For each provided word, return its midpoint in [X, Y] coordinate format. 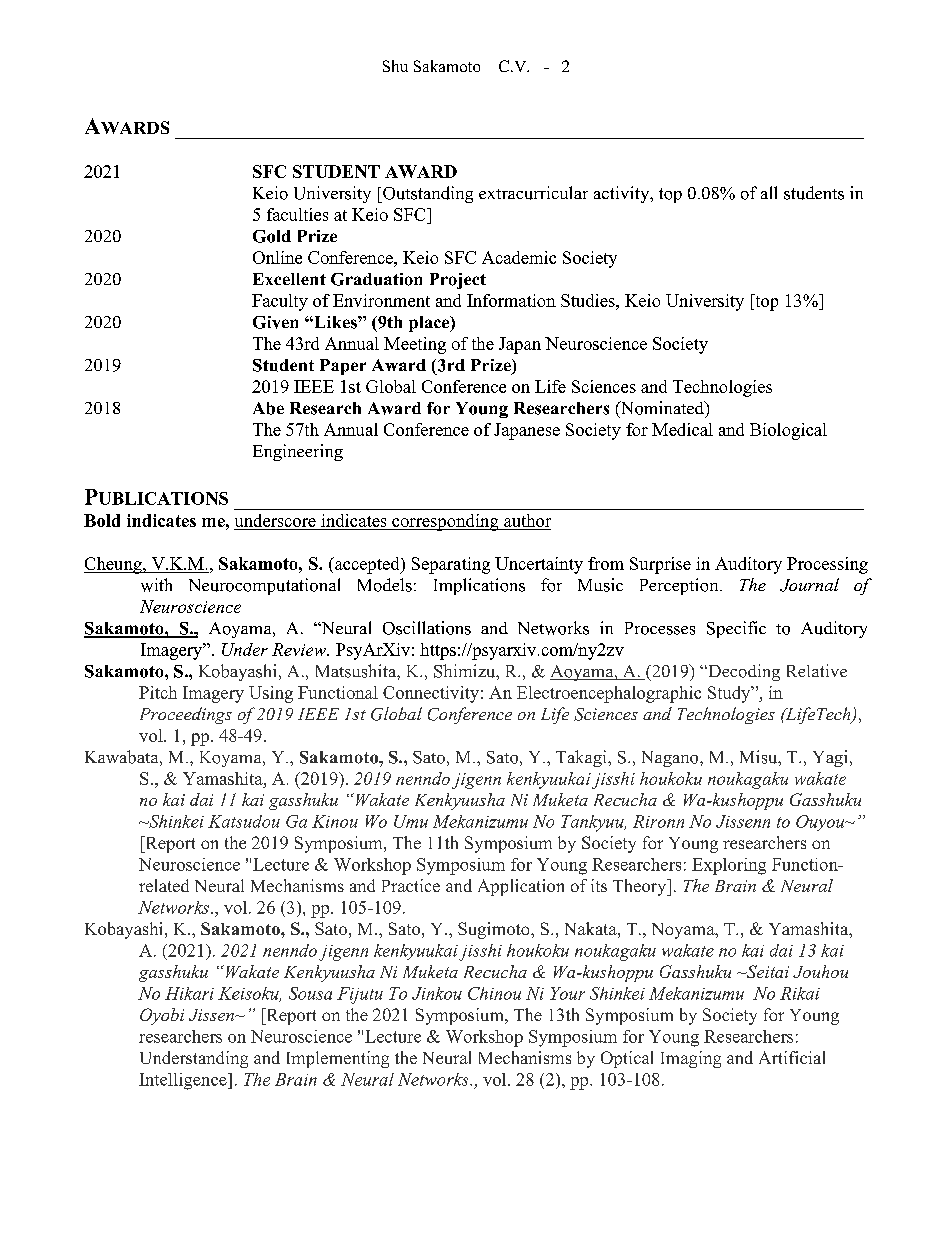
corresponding [445, 522]
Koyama [232, 759]
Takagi [582, 758]
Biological [788, 431]
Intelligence [184, 1081]
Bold [102, 520]
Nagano [671, 759]
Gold [272, 236]
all [769, 192]
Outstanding [427, 194]
